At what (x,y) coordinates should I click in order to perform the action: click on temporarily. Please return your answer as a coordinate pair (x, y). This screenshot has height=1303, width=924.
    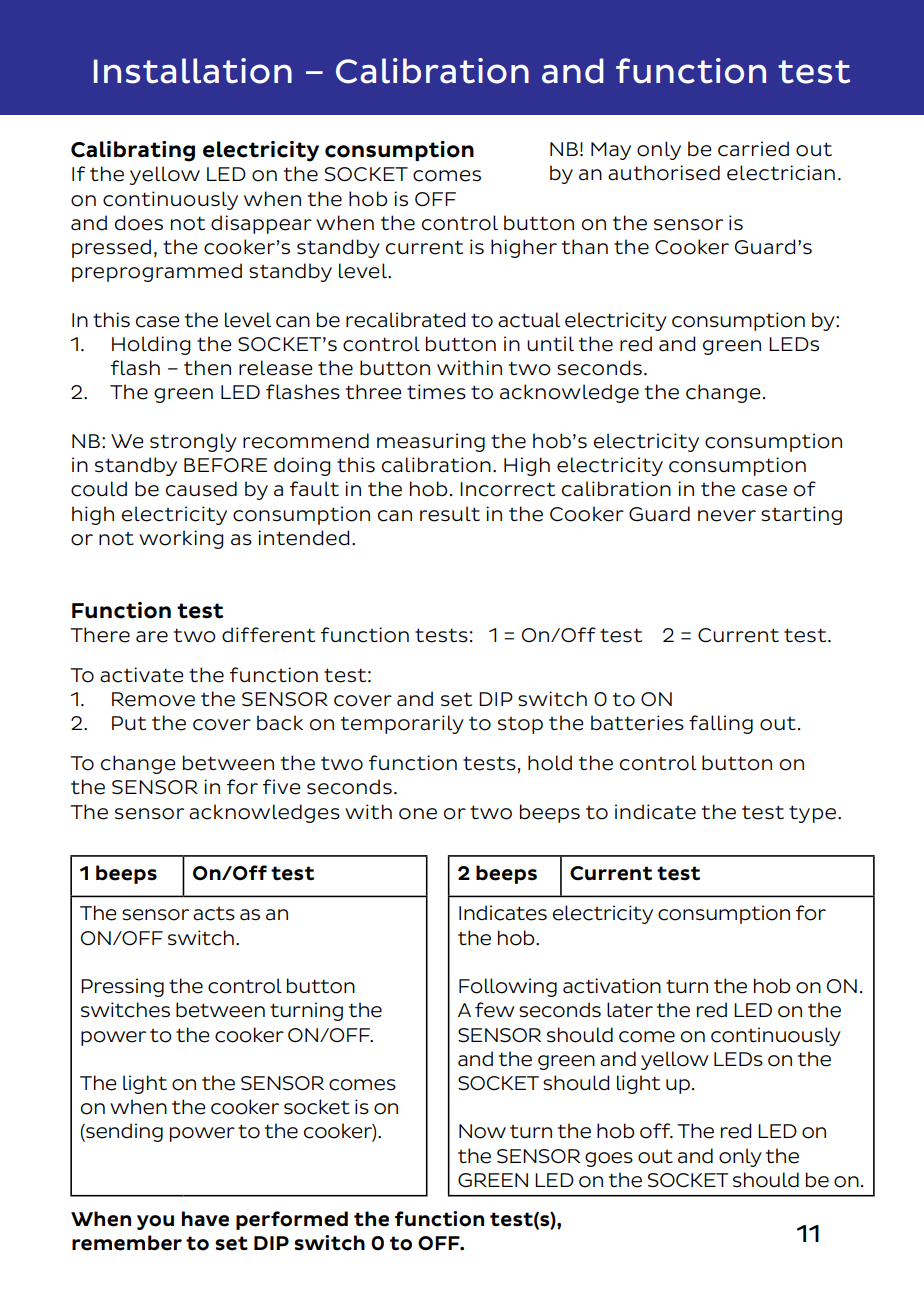
    Looking at the image, I should click on (402, 724).
